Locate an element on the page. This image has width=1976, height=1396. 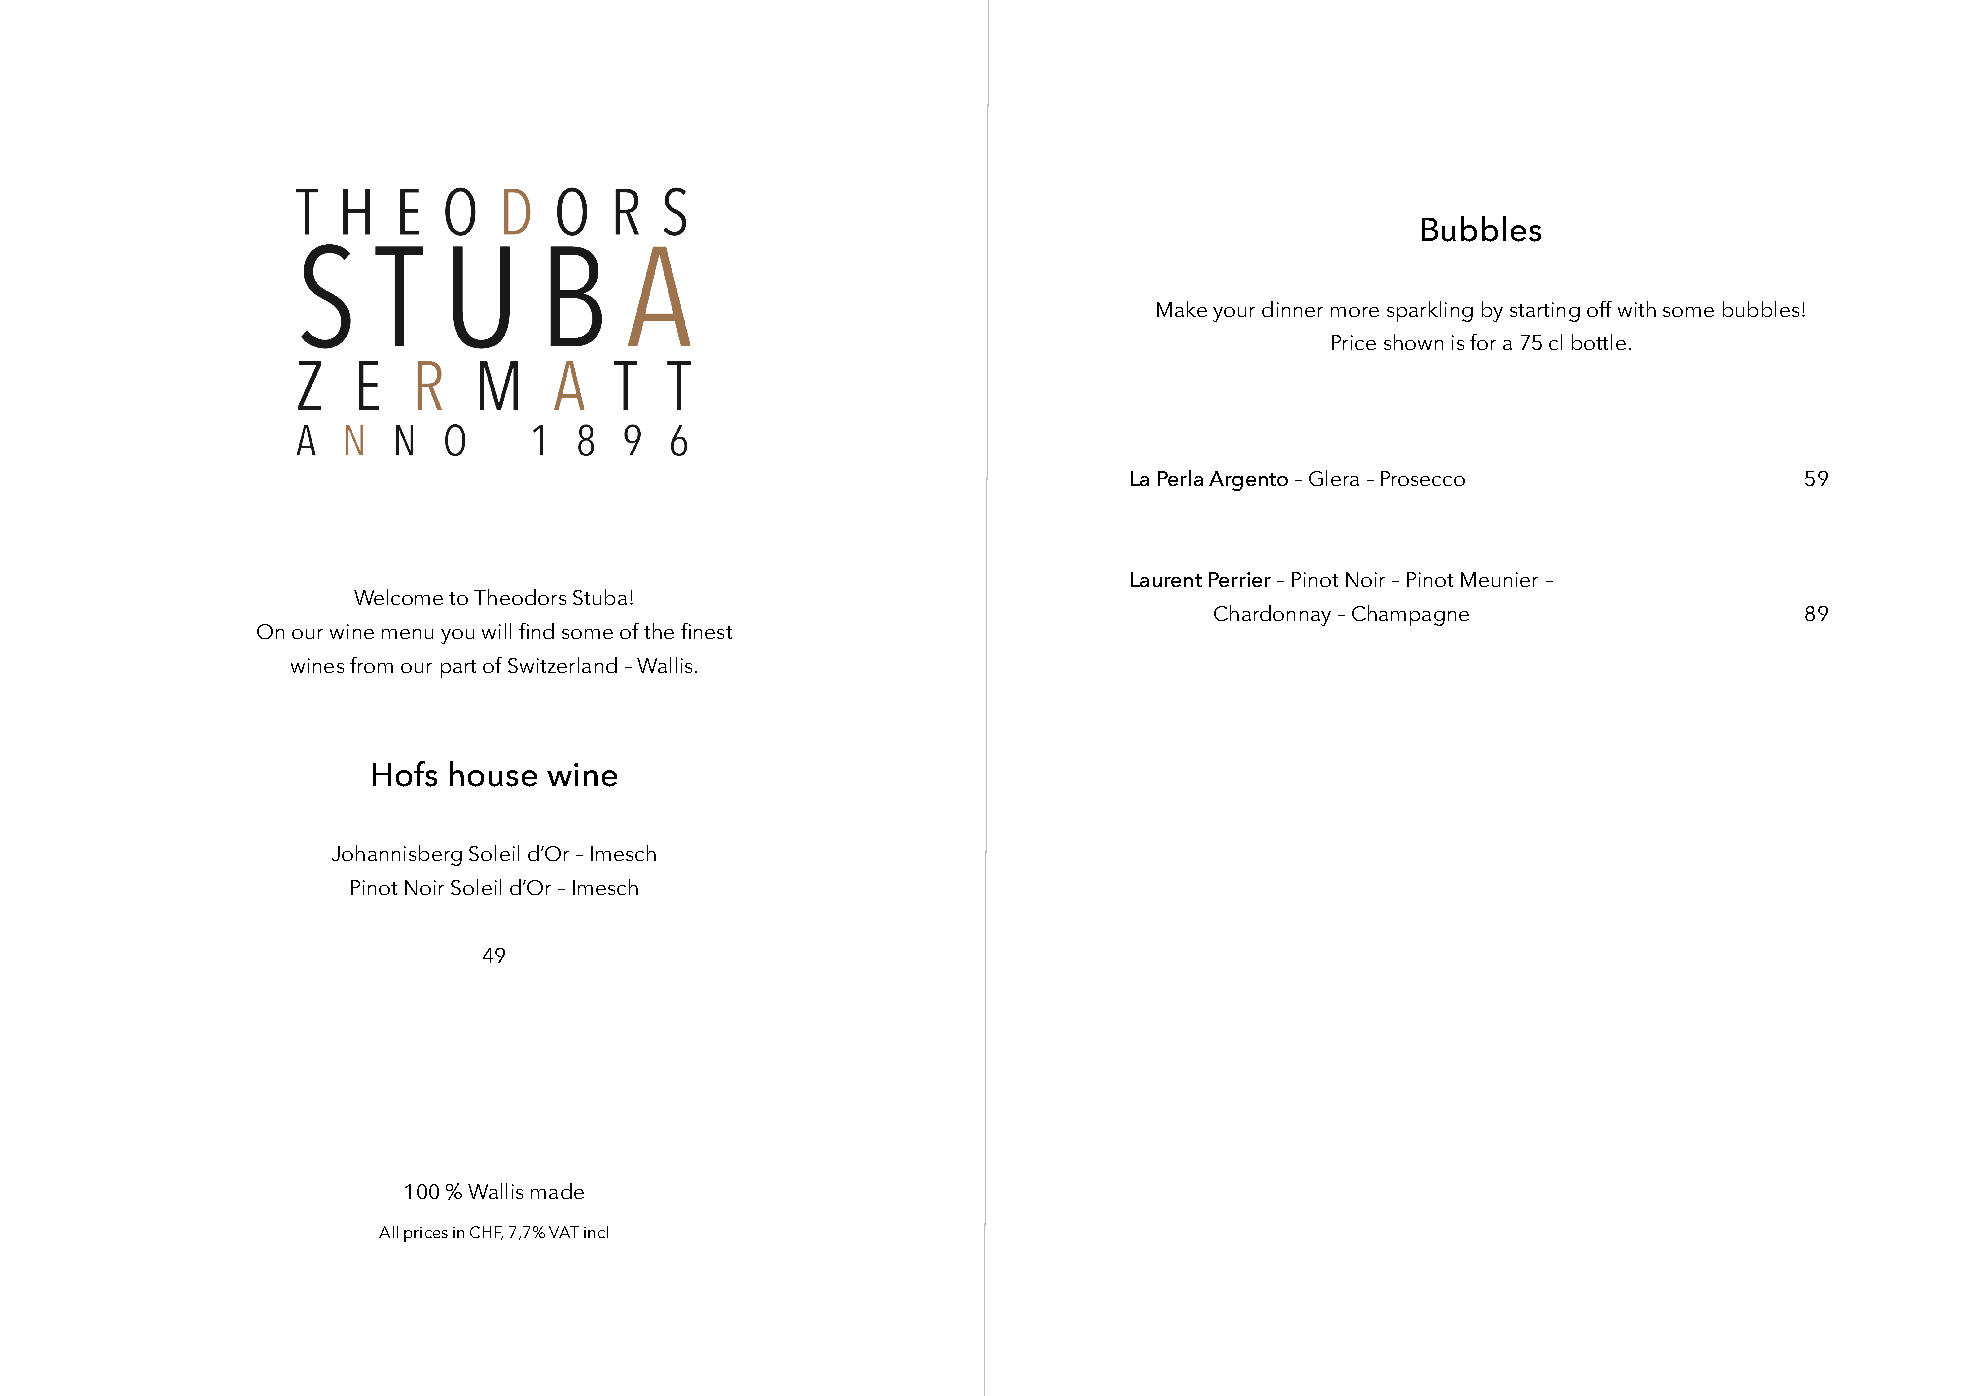
for is located at coordinates (1483, 342).
